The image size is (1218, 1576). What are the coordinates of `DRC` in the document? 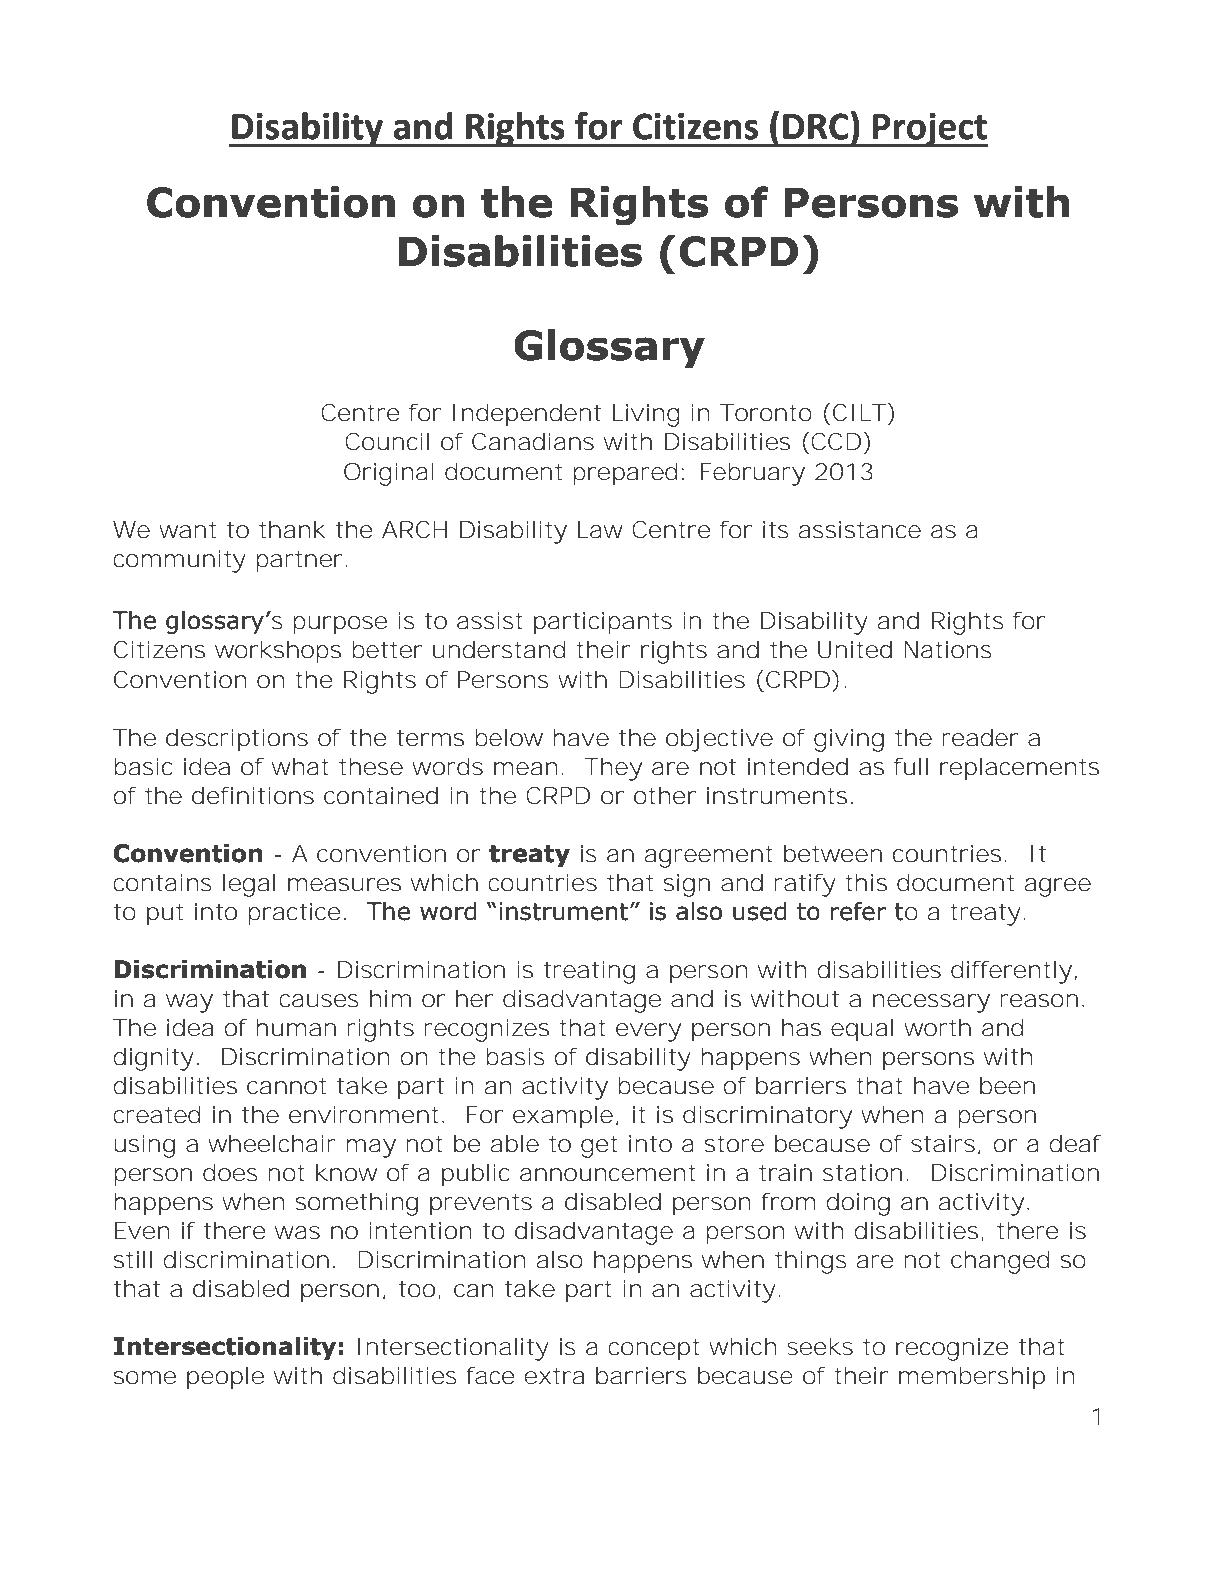 It's located at (816, 126).
